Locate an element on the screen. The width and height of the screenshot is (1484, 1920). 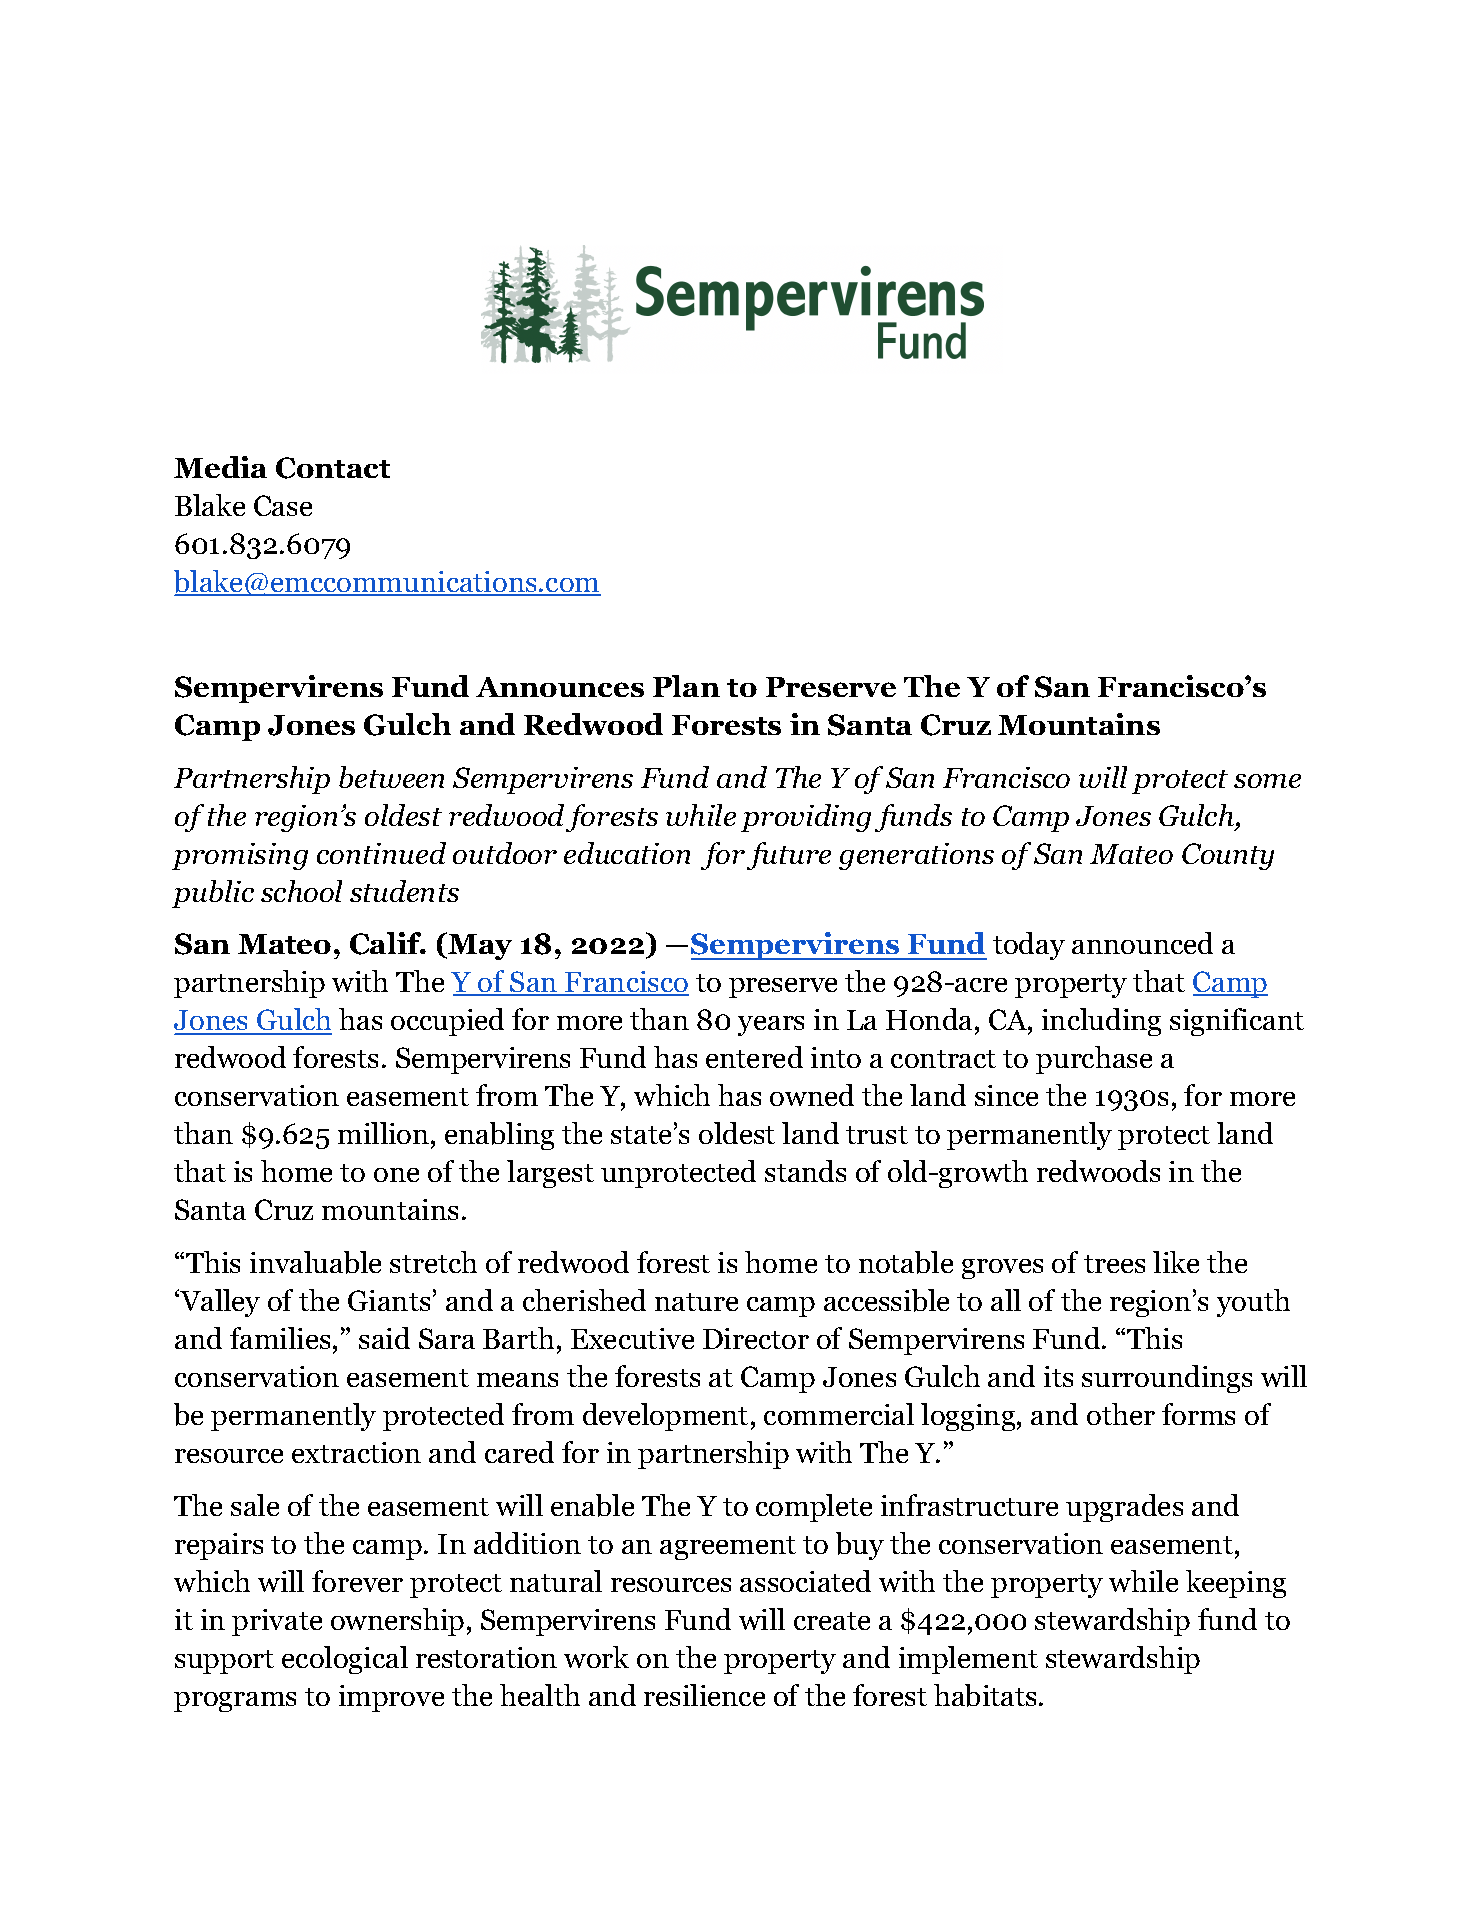
million is located at coordinates (383, 1133).
